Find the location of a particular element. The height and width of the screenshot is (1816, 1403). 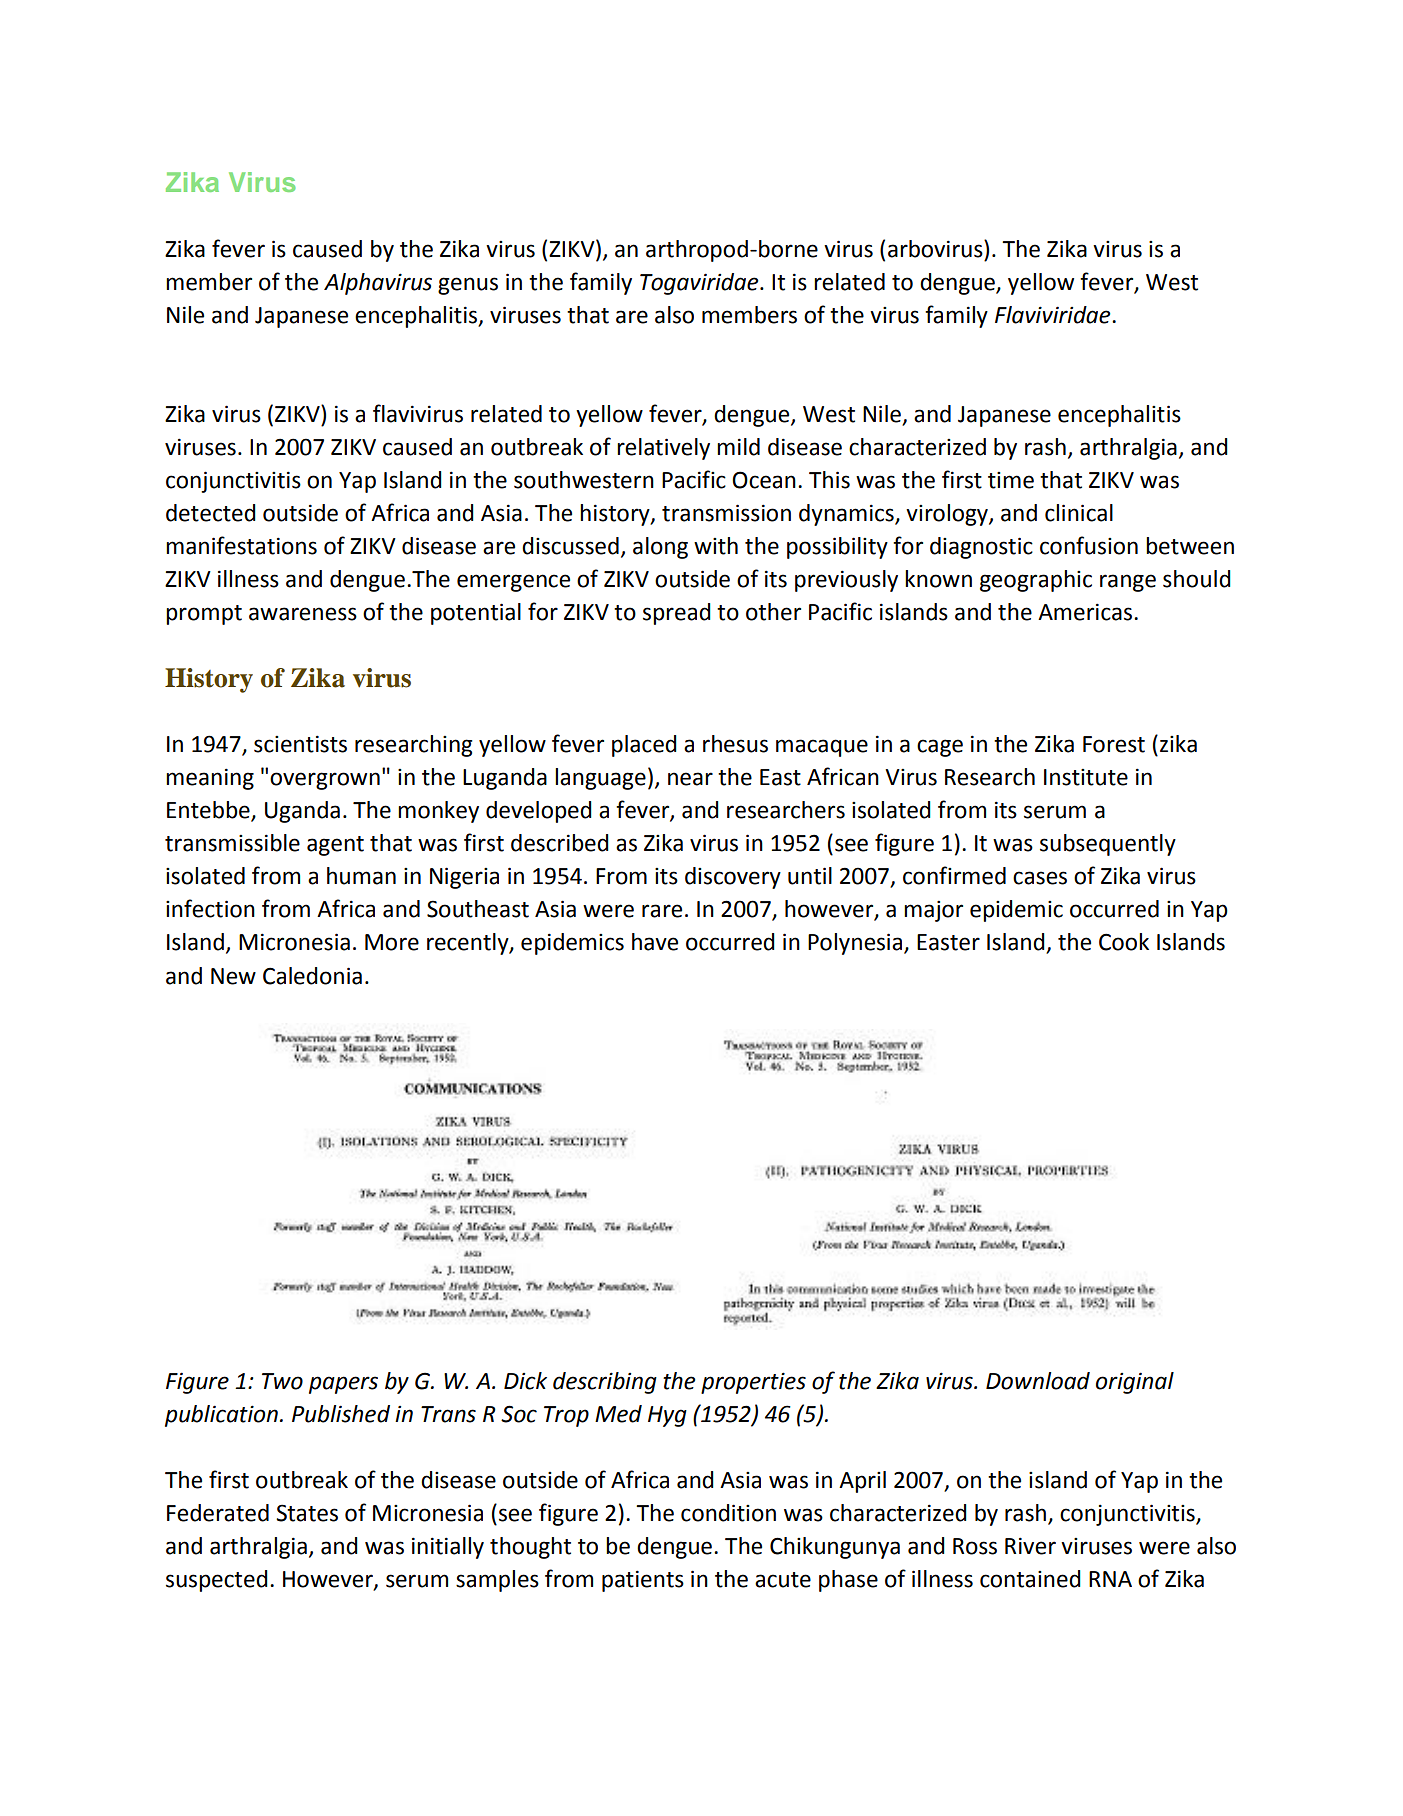

genus is located at coordinates (468, 286).
